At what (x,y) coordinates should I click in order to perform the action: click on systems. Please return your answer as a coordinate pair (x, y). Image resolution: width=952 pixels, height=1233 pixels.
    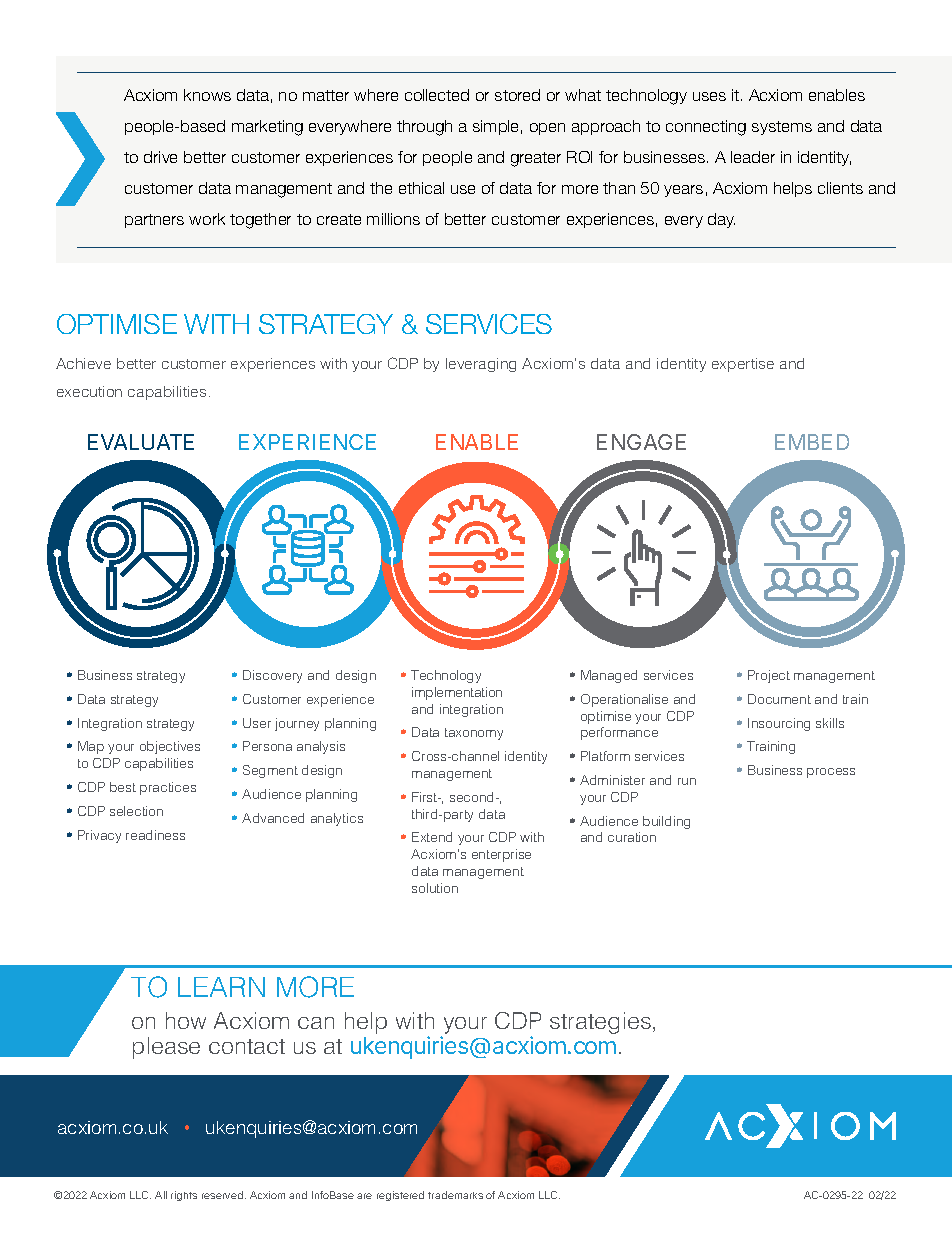
    Looking at the image, I should click on (782, 128).
